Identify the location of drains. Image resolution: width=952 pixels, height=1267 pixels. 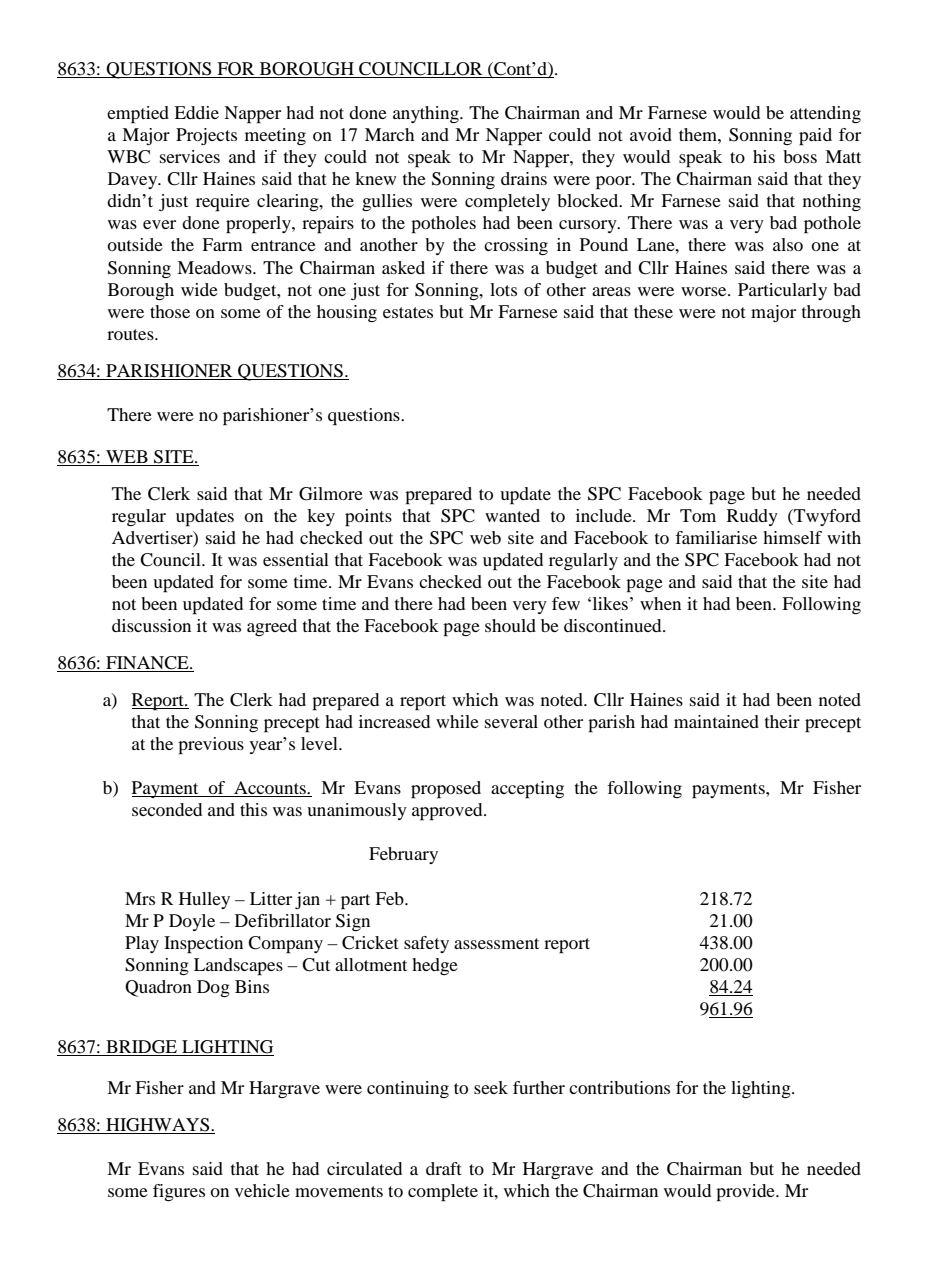
(524, 178).
